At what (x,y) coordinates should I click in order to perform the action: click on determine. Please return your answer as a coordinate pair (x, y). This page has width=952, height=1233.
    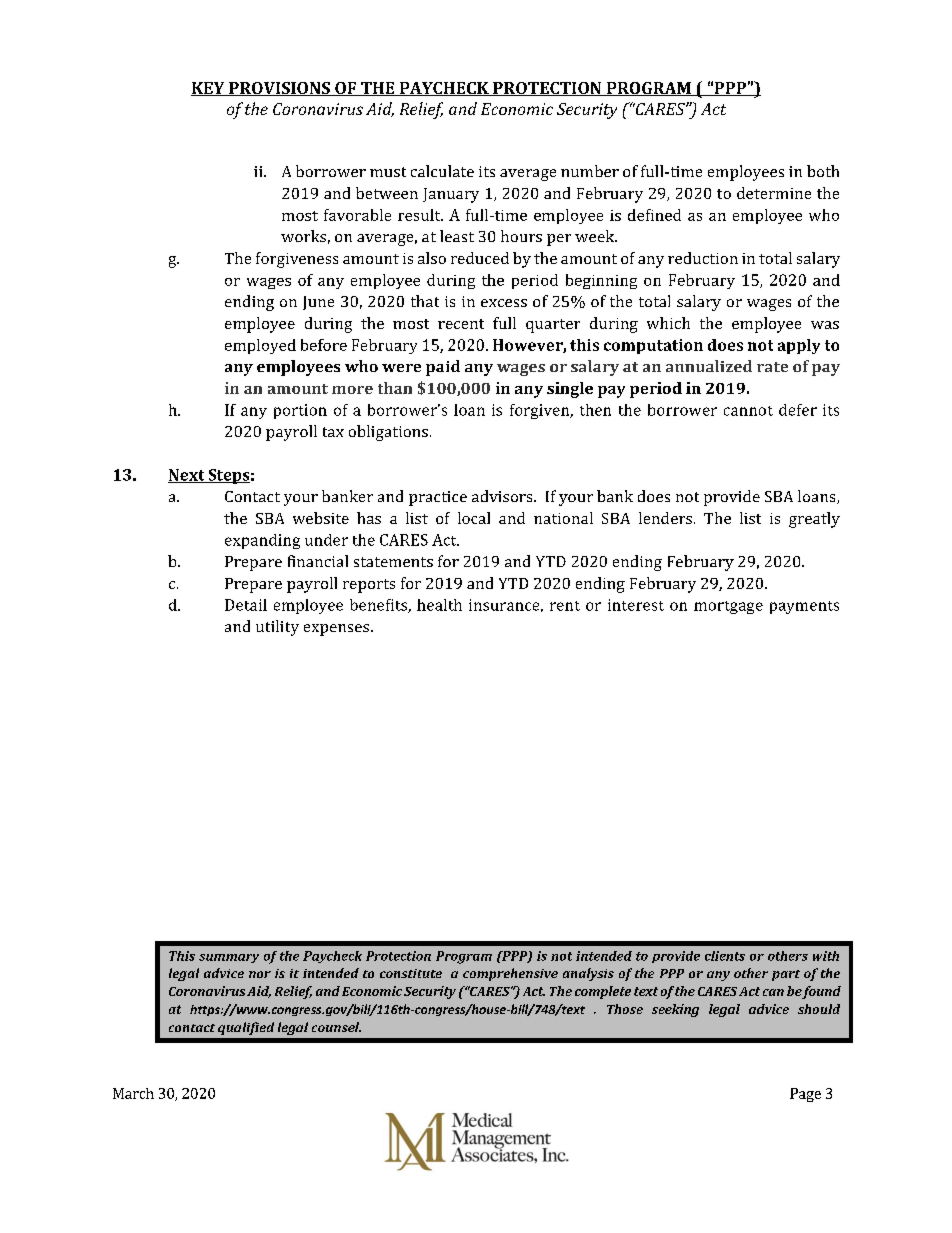
    Looking at the image, I should click on (774, 193).
